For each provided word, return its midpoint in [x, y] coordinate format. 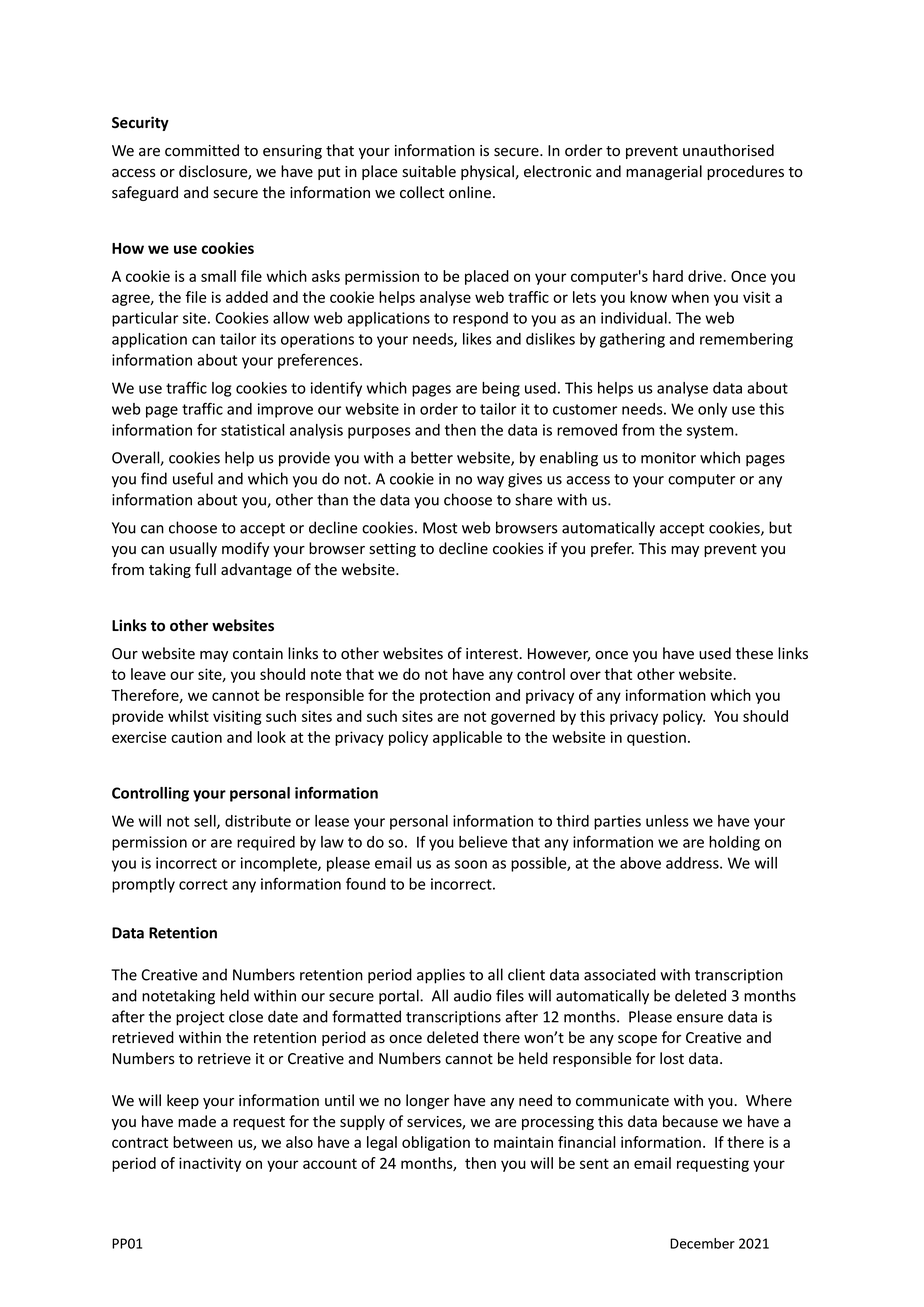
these [754, 653]
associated [620, 974]
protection [455, 696]
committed [202, 150]
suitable [429, 171]
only [712, 410]
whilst [188, 716]
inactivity [210, 1164]
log [221, 389]
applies [441, 976]
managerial [664, 172]
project [200, 1018]
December [702, 1243]
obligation [436, 1143]
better [432, 457]
